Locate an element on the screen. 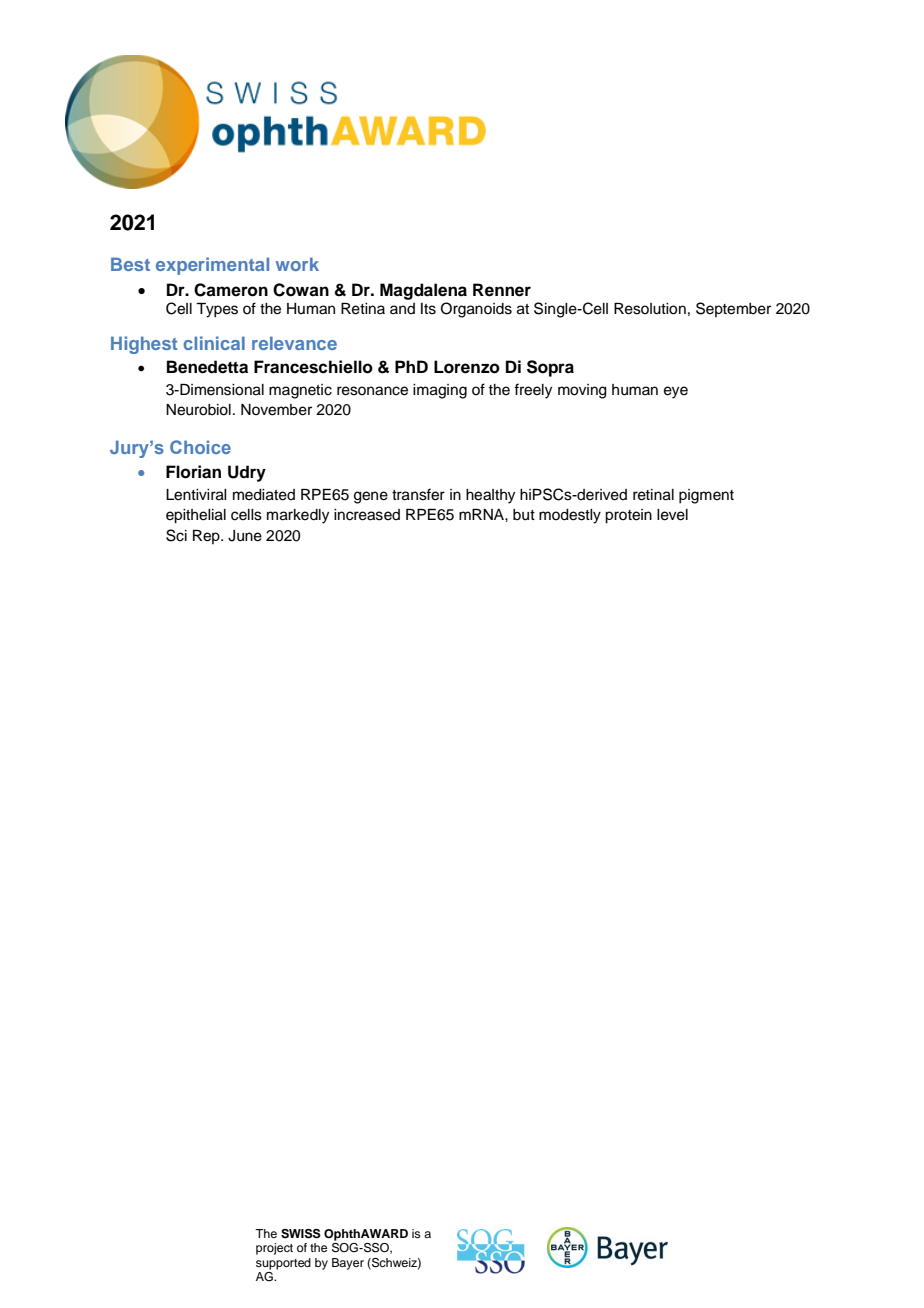 Image resolution: width=924 pixels, height=1308 pixels. increased is located at coordinates (367, 515).
